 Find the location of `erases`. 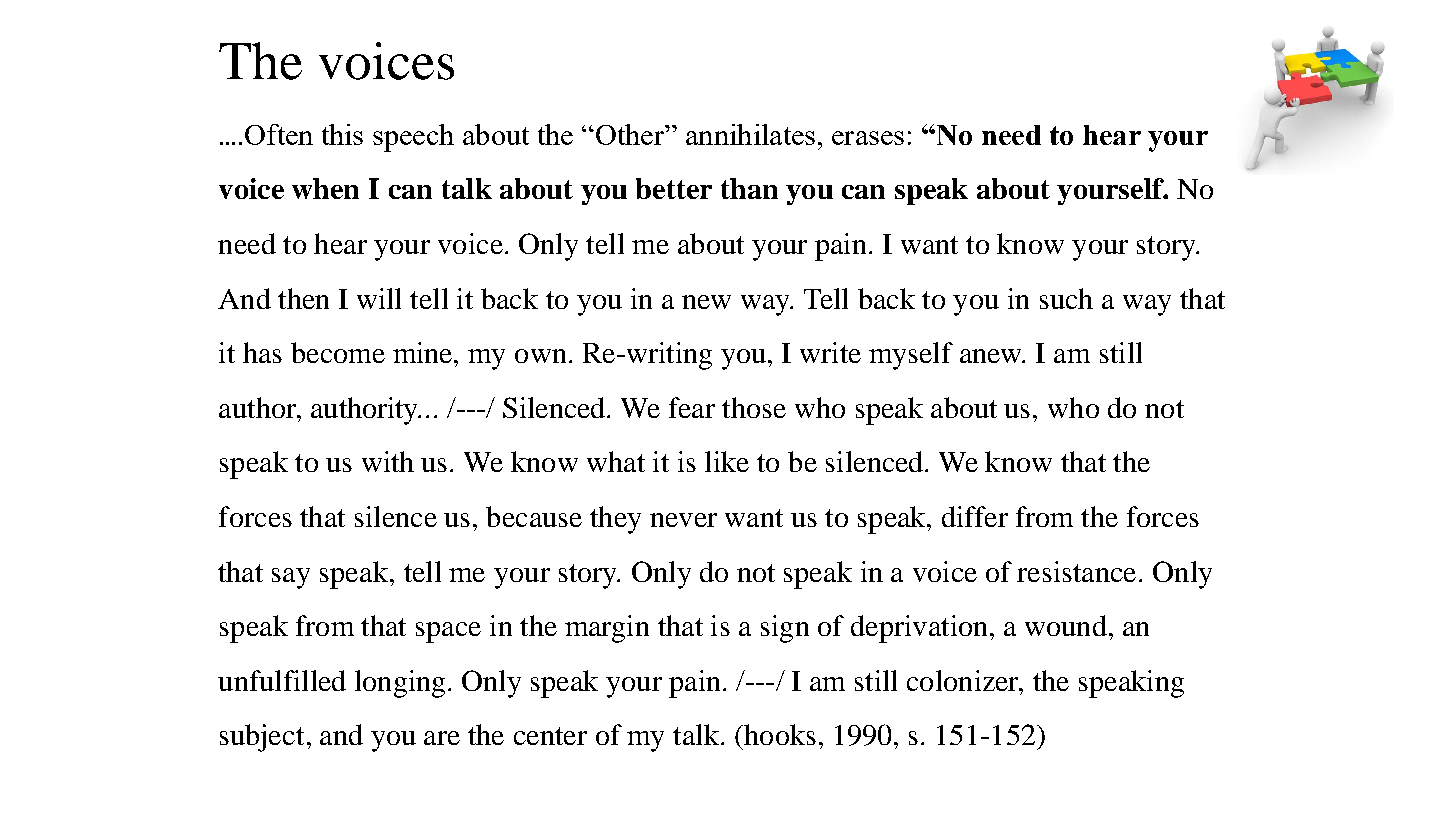

erases is located at coordinates (868, 138).
